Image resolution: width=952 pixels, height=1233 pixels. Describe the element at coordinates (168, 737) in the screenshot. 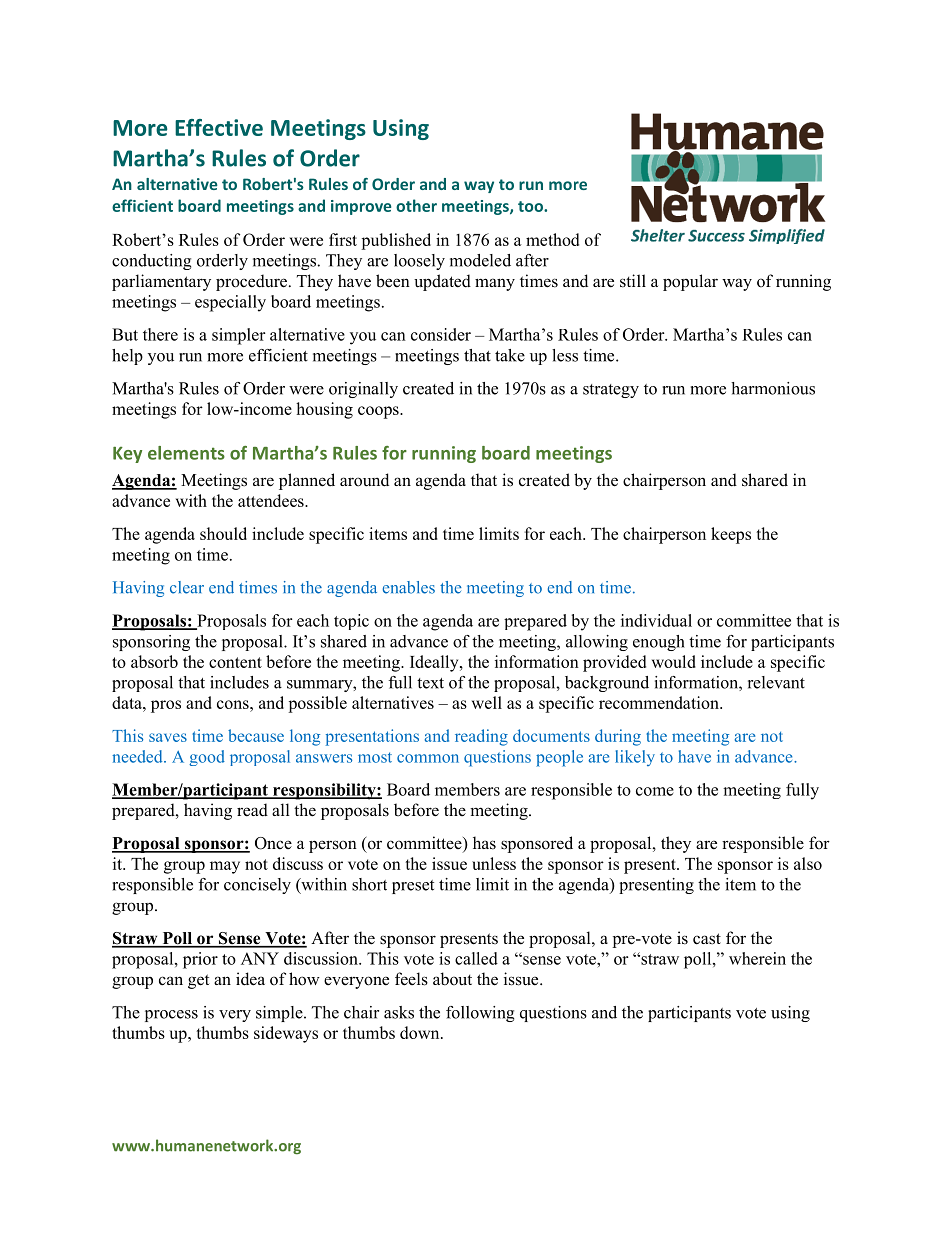

I see `saves` at that location.
